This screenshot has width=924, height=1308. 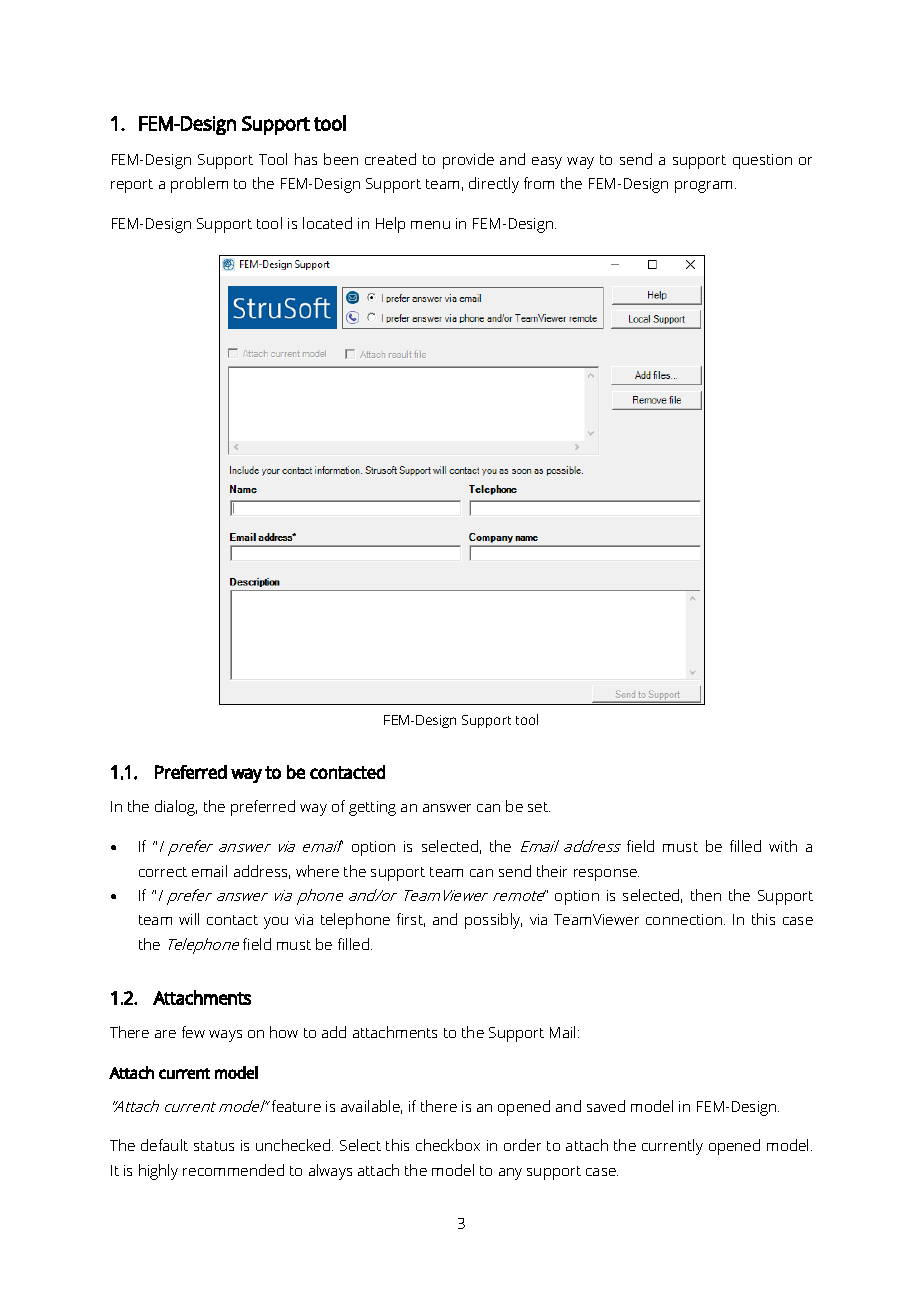 I want to click on problem, so click(x=199, y=185).
